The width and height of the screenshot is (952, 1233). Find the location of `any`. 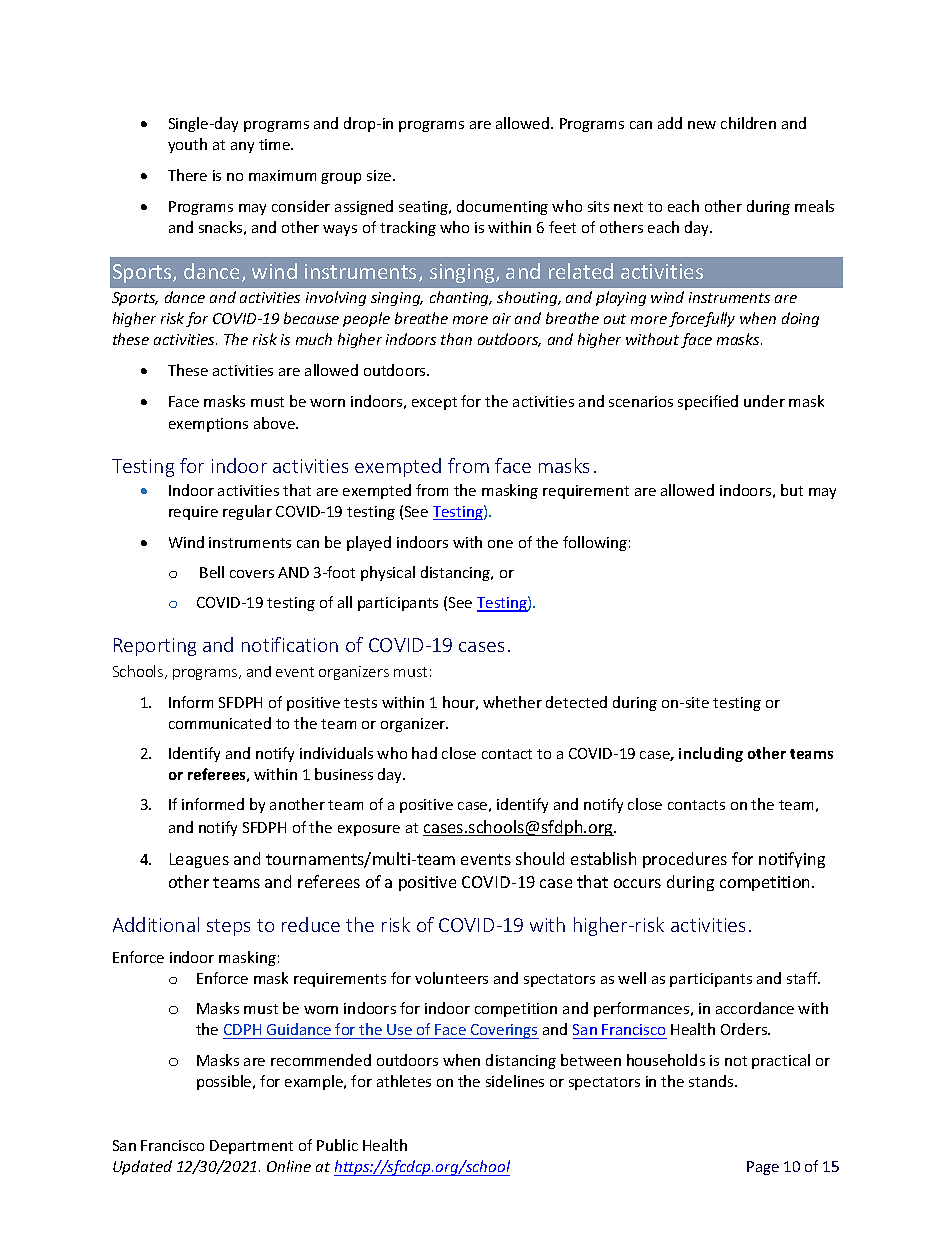

any is located at coordinates (242, 147).
